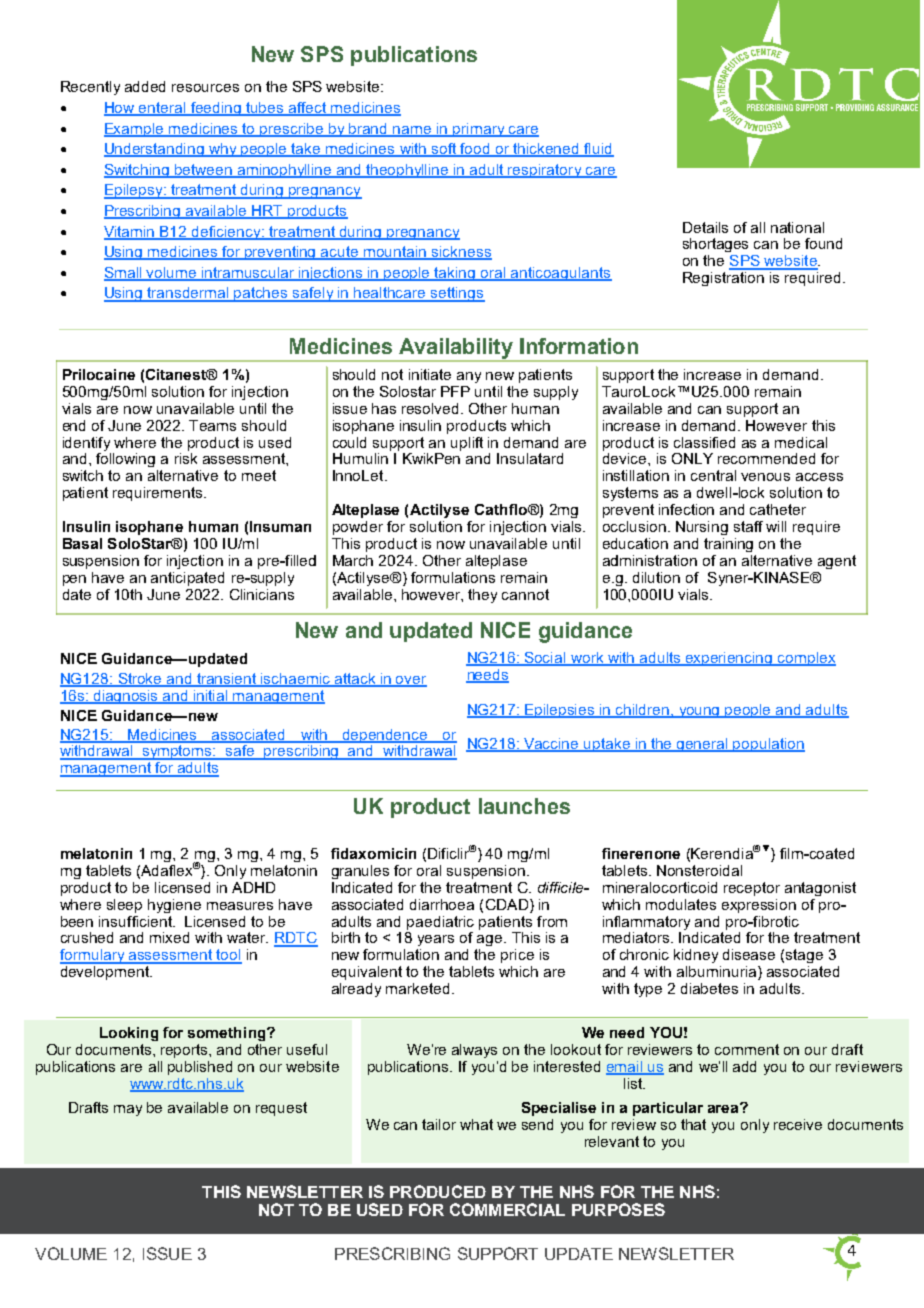  I want to click on receive, so click(798, 1124).
